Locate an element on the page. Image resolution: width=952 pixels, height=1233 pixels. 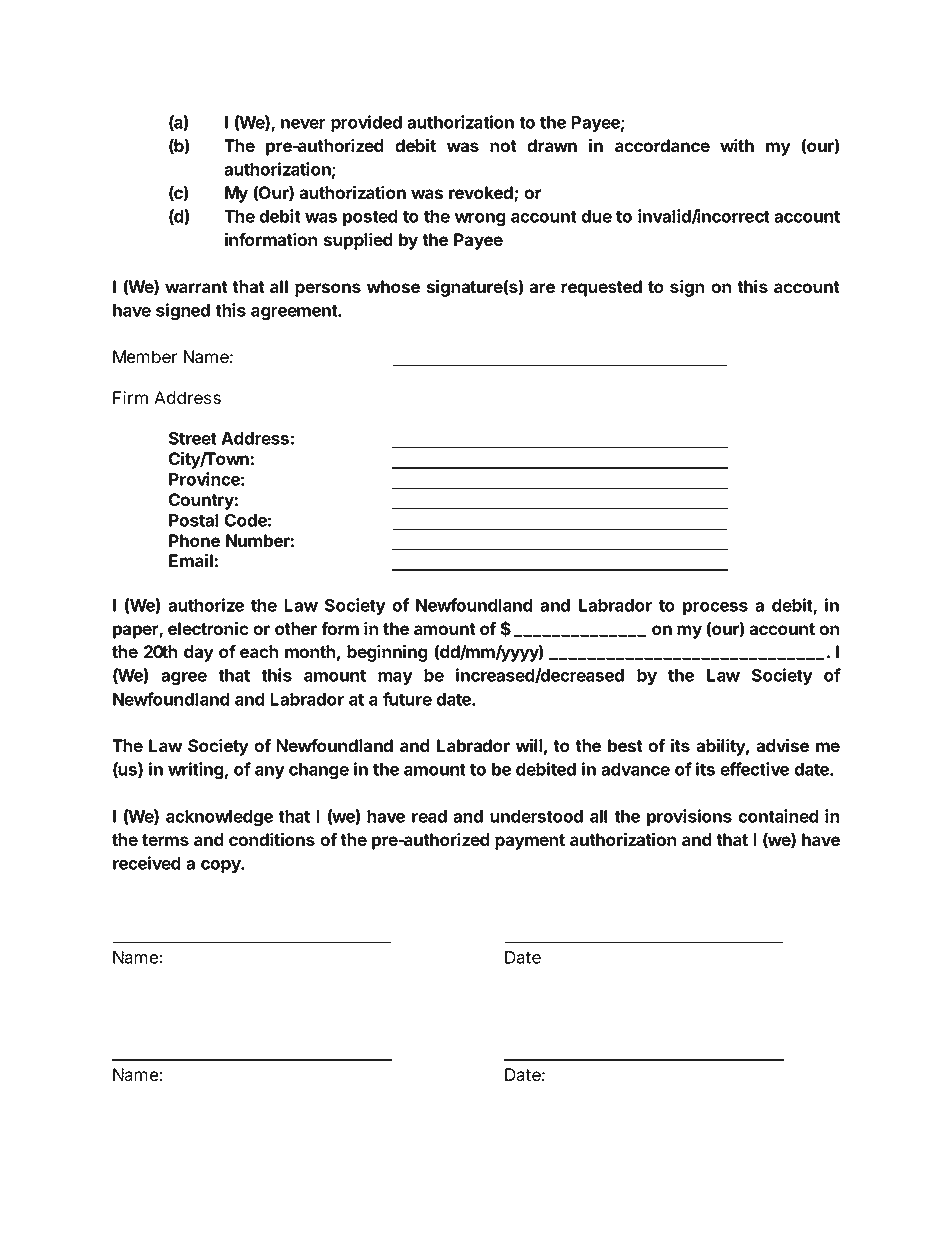
warrant is located at coordinates (196, 287).
